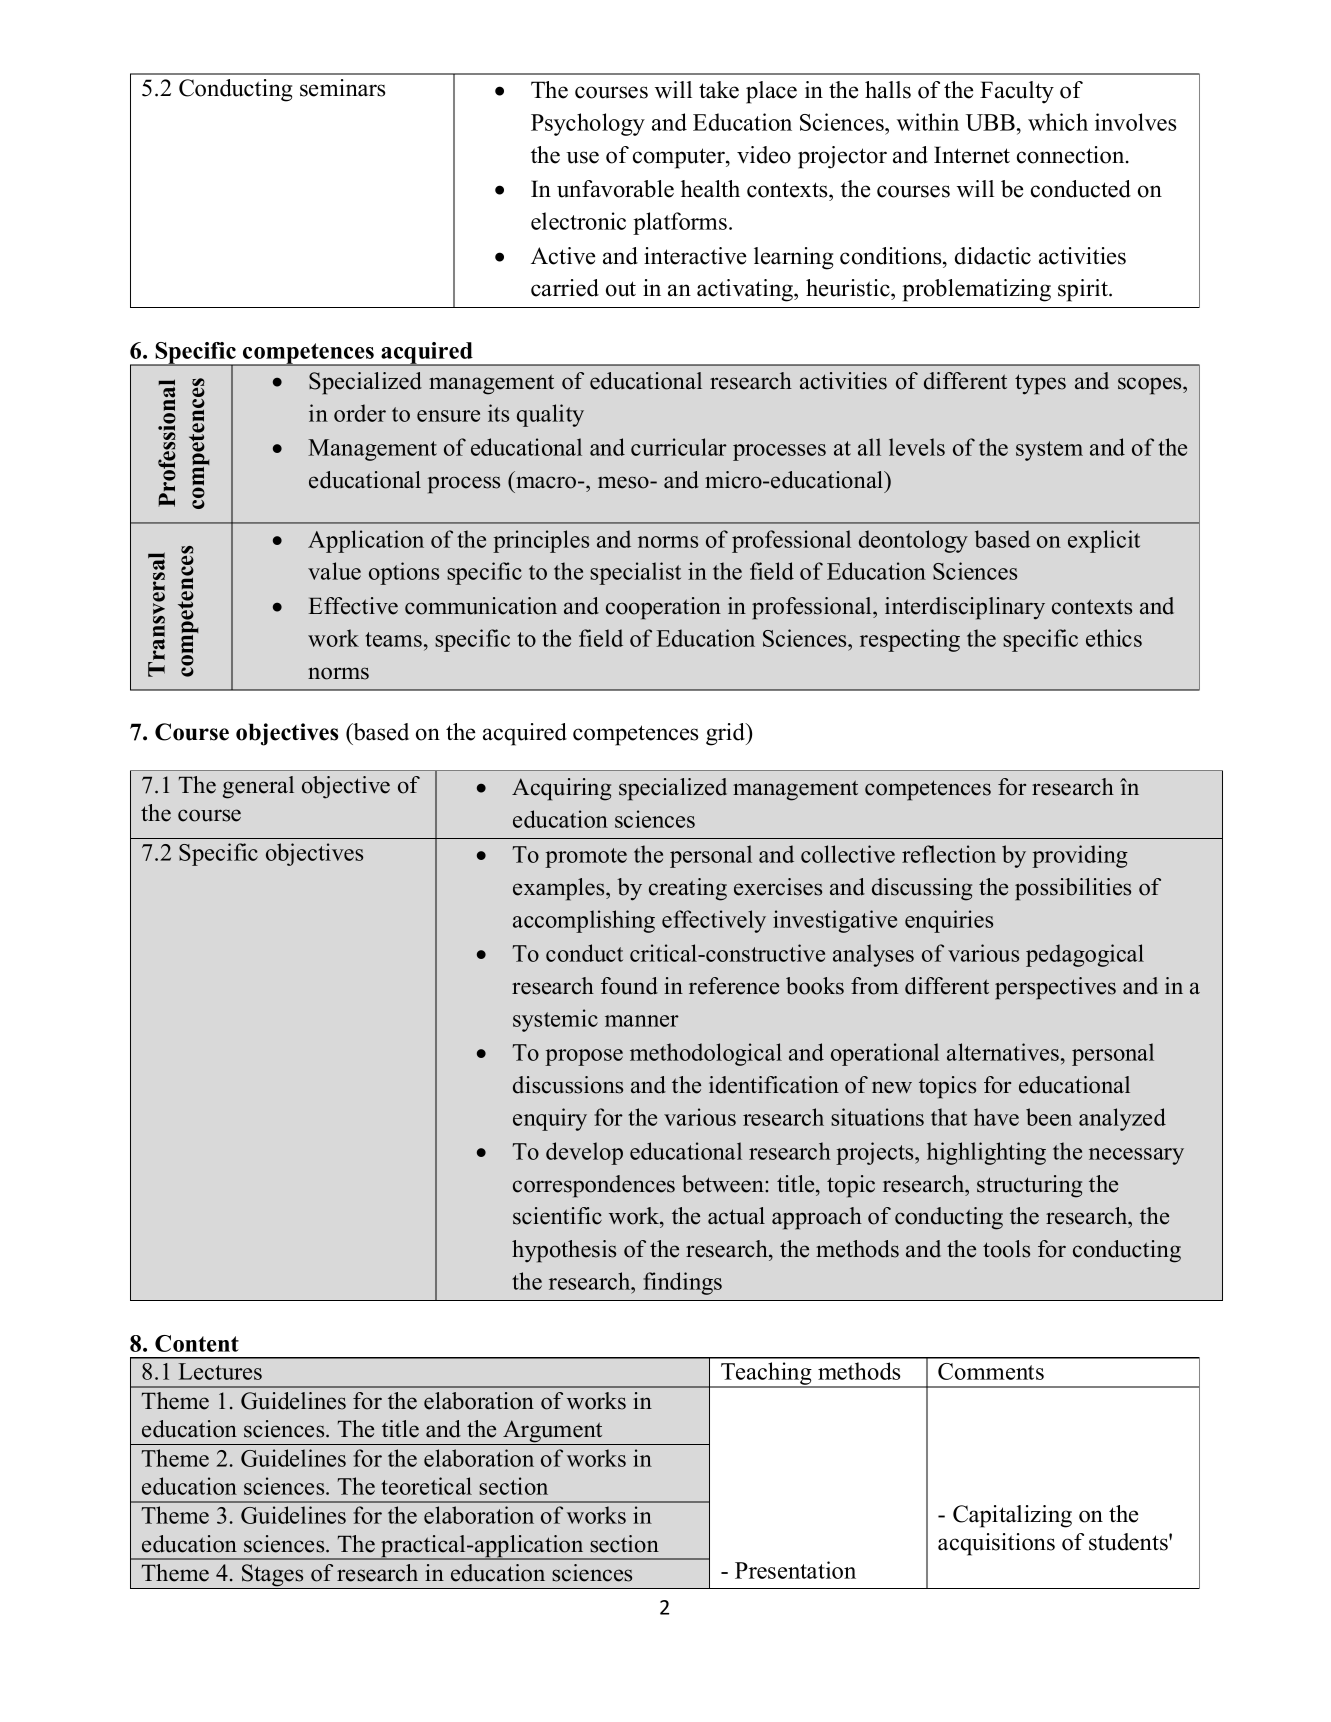  What do you see at coordinates (393, 639) in the image?
I see `teams` at bounding box center [393, 639].
